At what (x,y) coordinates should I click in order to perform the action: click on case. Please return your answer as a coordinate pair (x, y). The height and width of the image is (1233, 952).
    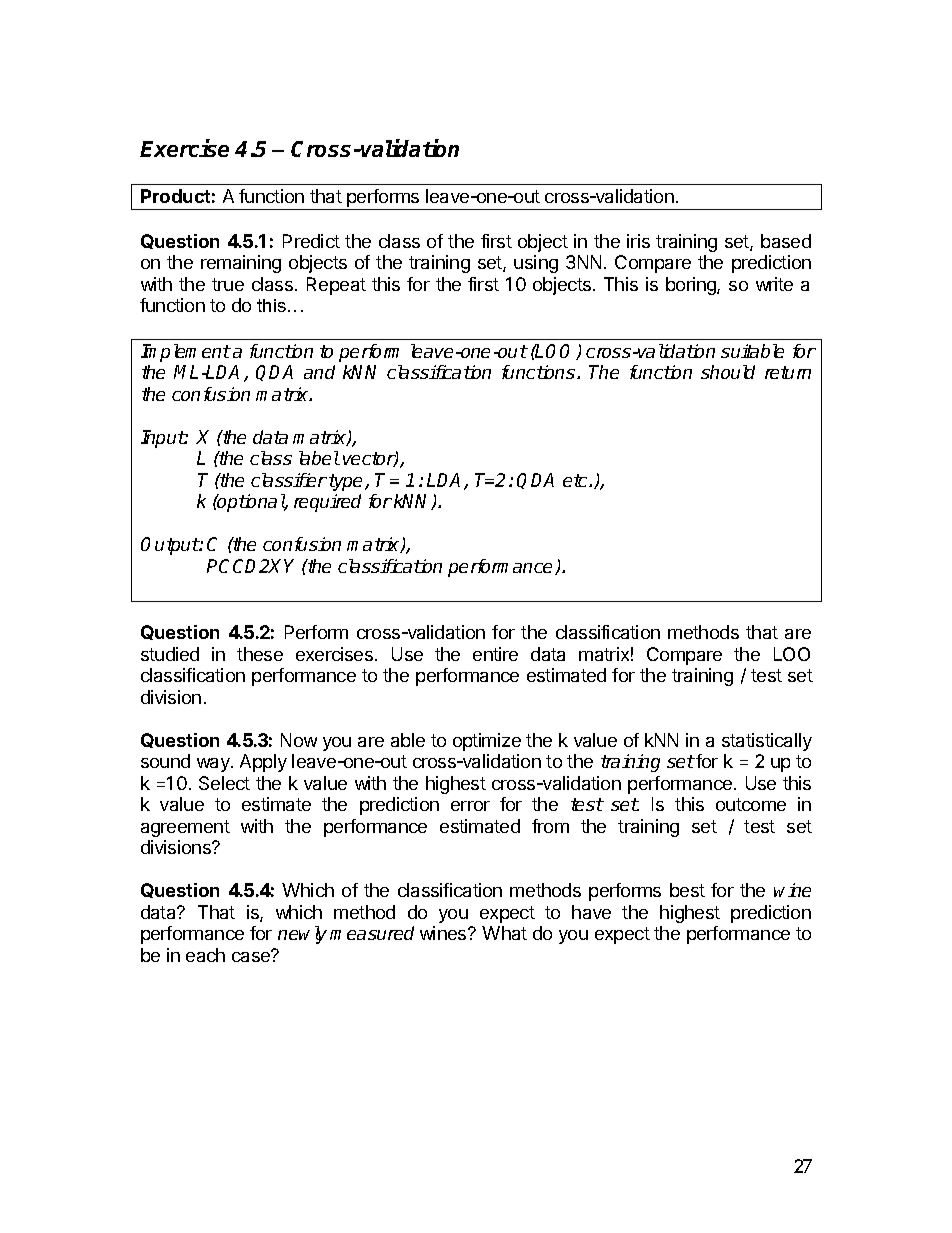
    Looking at the image, I should click on (252, 956).
